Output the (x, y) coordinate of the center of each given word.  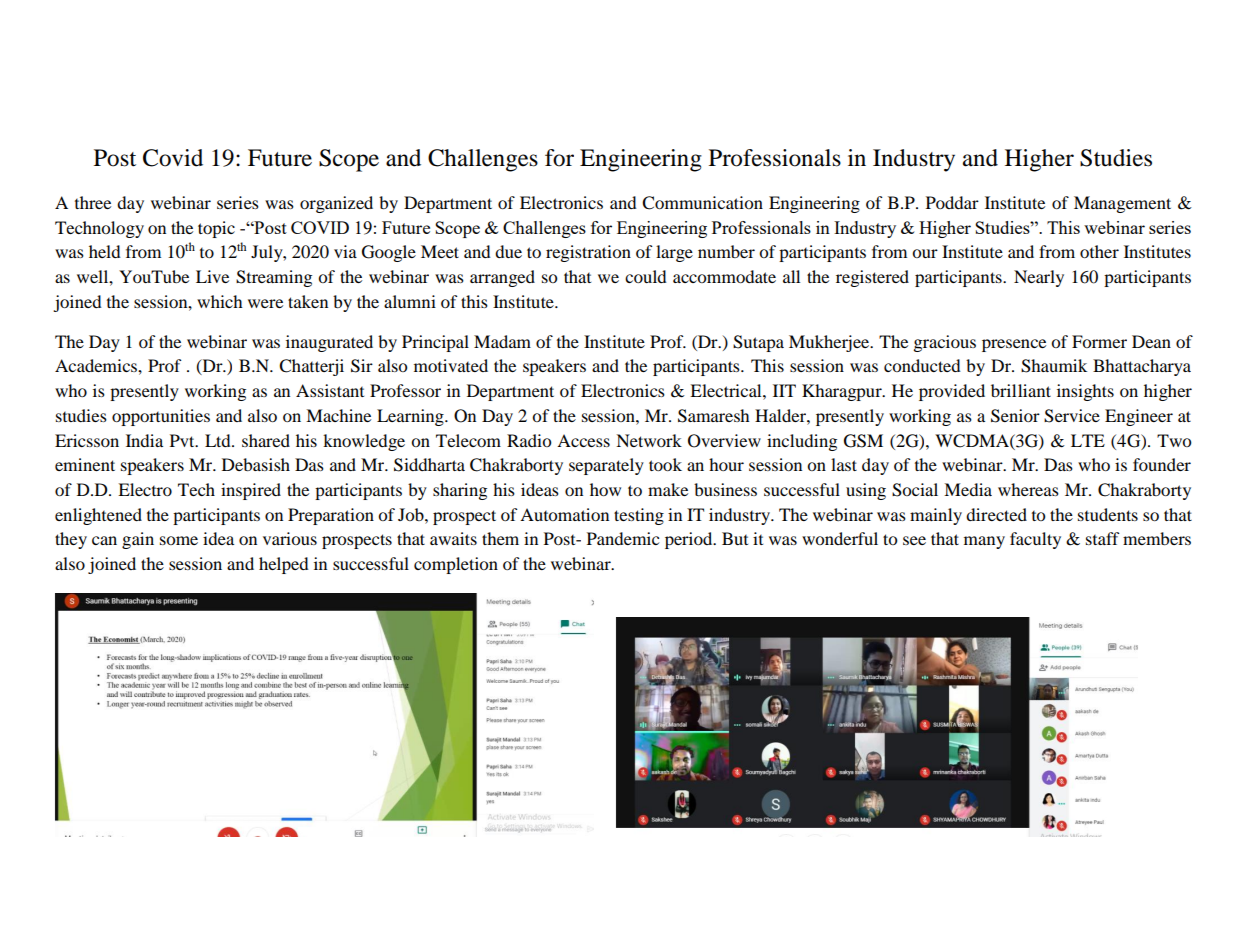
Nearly (1039, 278)
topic (216, 229)
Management (1122, 204)
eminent (85, 464)
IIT (784, 390)
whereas (1028, 489)
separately (606, 466)
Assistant (330, 390)
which (220, 301)
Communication (702, 203)
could (646, 276)
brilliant (1021, 390)
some (179, 540)
